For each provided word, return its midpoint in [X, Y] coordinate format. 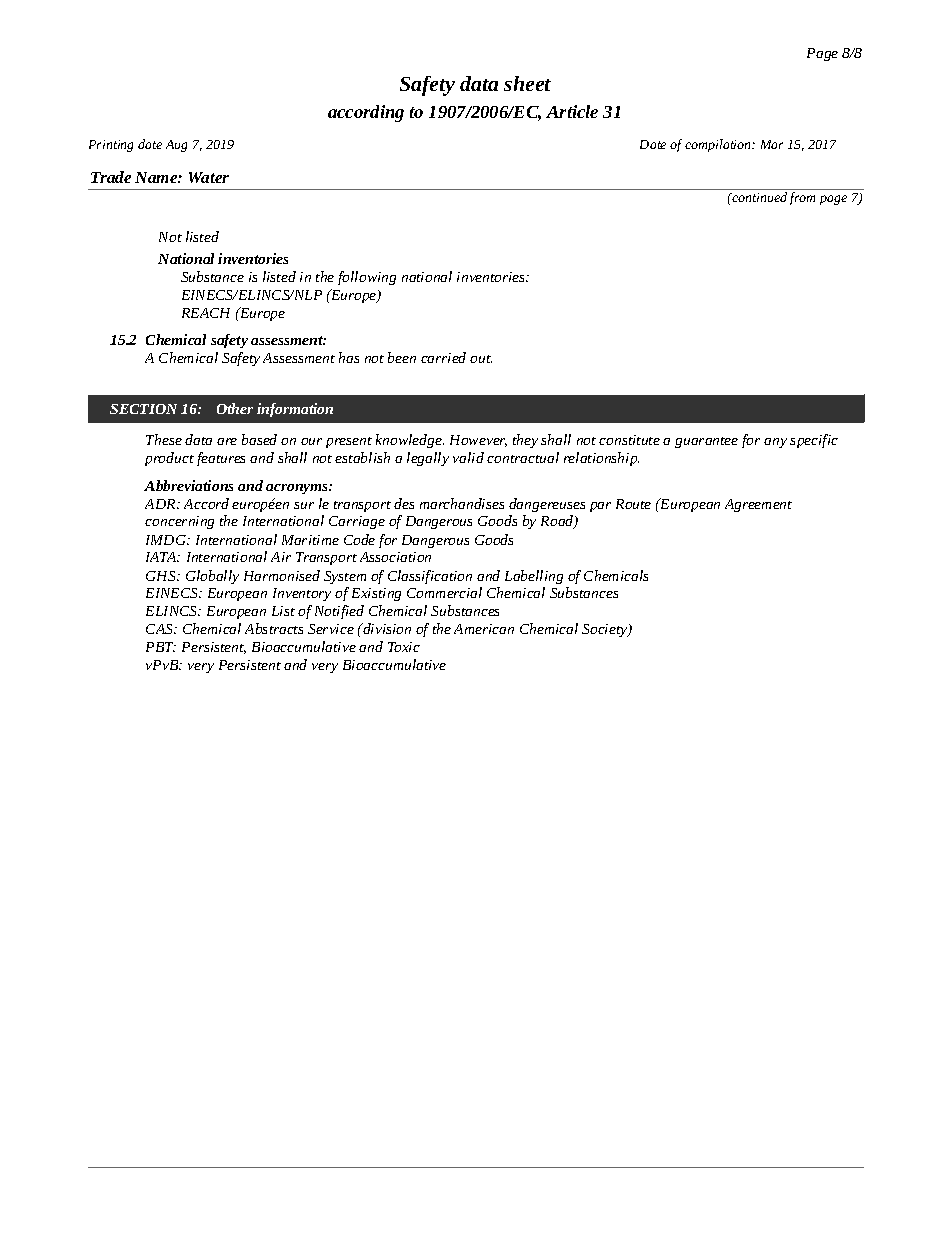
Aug [176, 146]
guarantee [706, 442]
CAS [161, 629]
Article [572, 111]
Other [235, 408]
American [484, 629]
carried [443, 357]
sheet [527, 83]
